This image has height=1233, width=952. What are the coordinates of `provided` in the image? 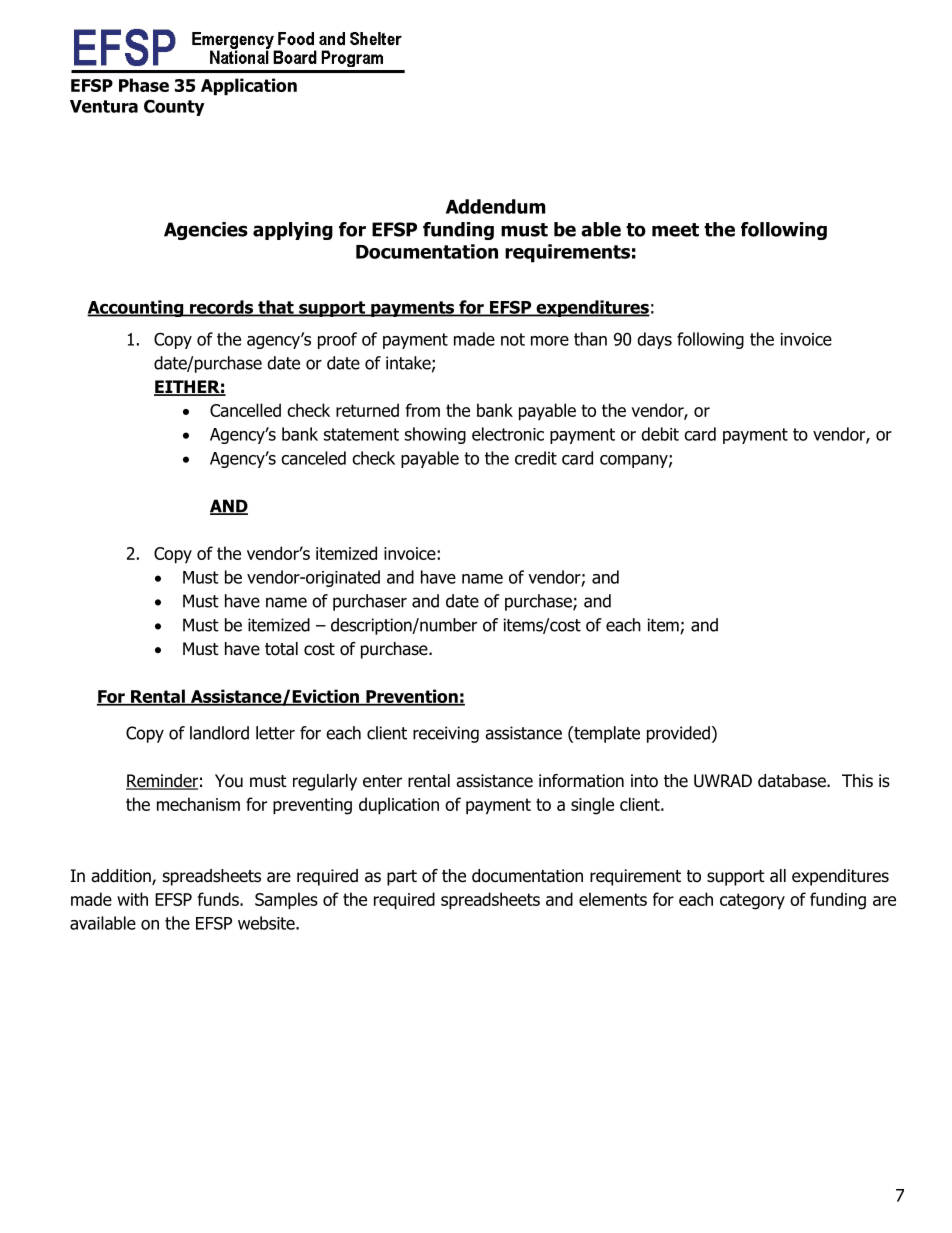 It's located at (678, 734).
